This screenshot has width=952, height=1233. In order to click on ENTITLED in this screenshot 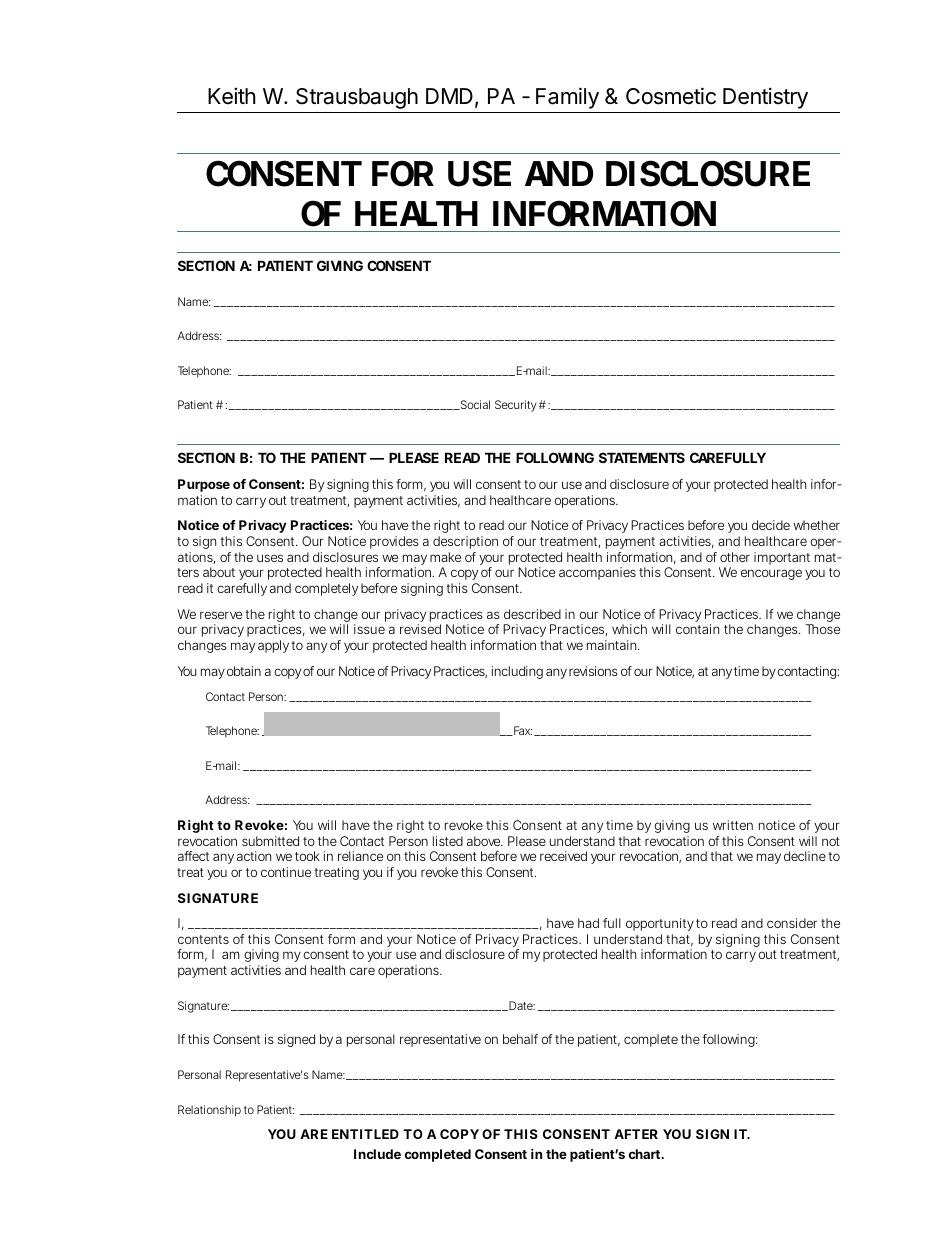, I will do `click(365, 1134)`.
